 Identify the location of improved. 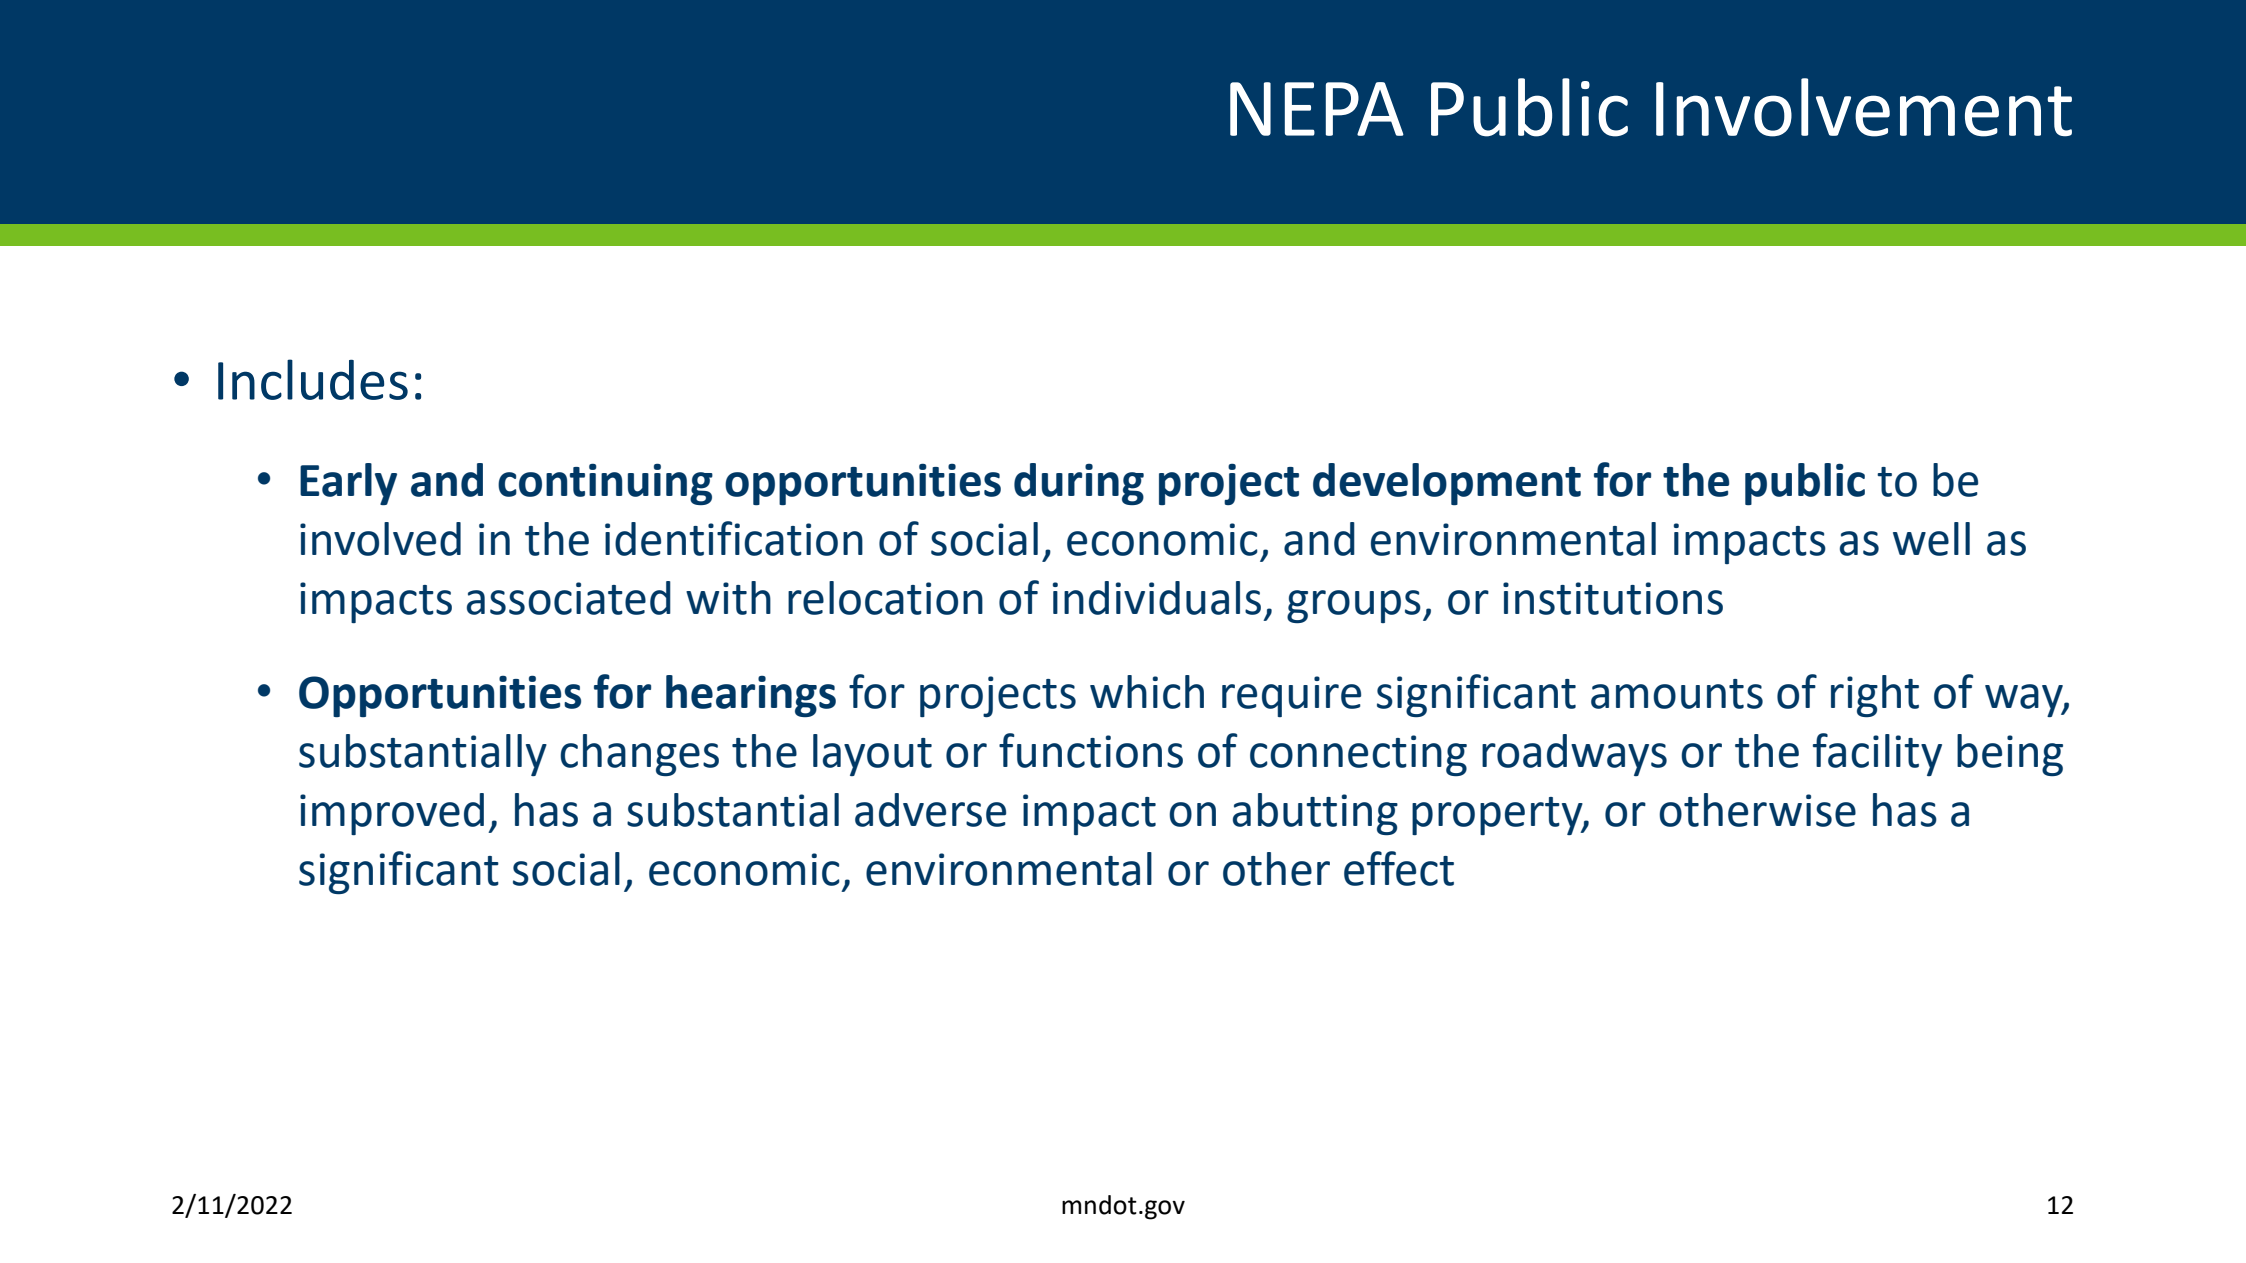
(392, 814).
